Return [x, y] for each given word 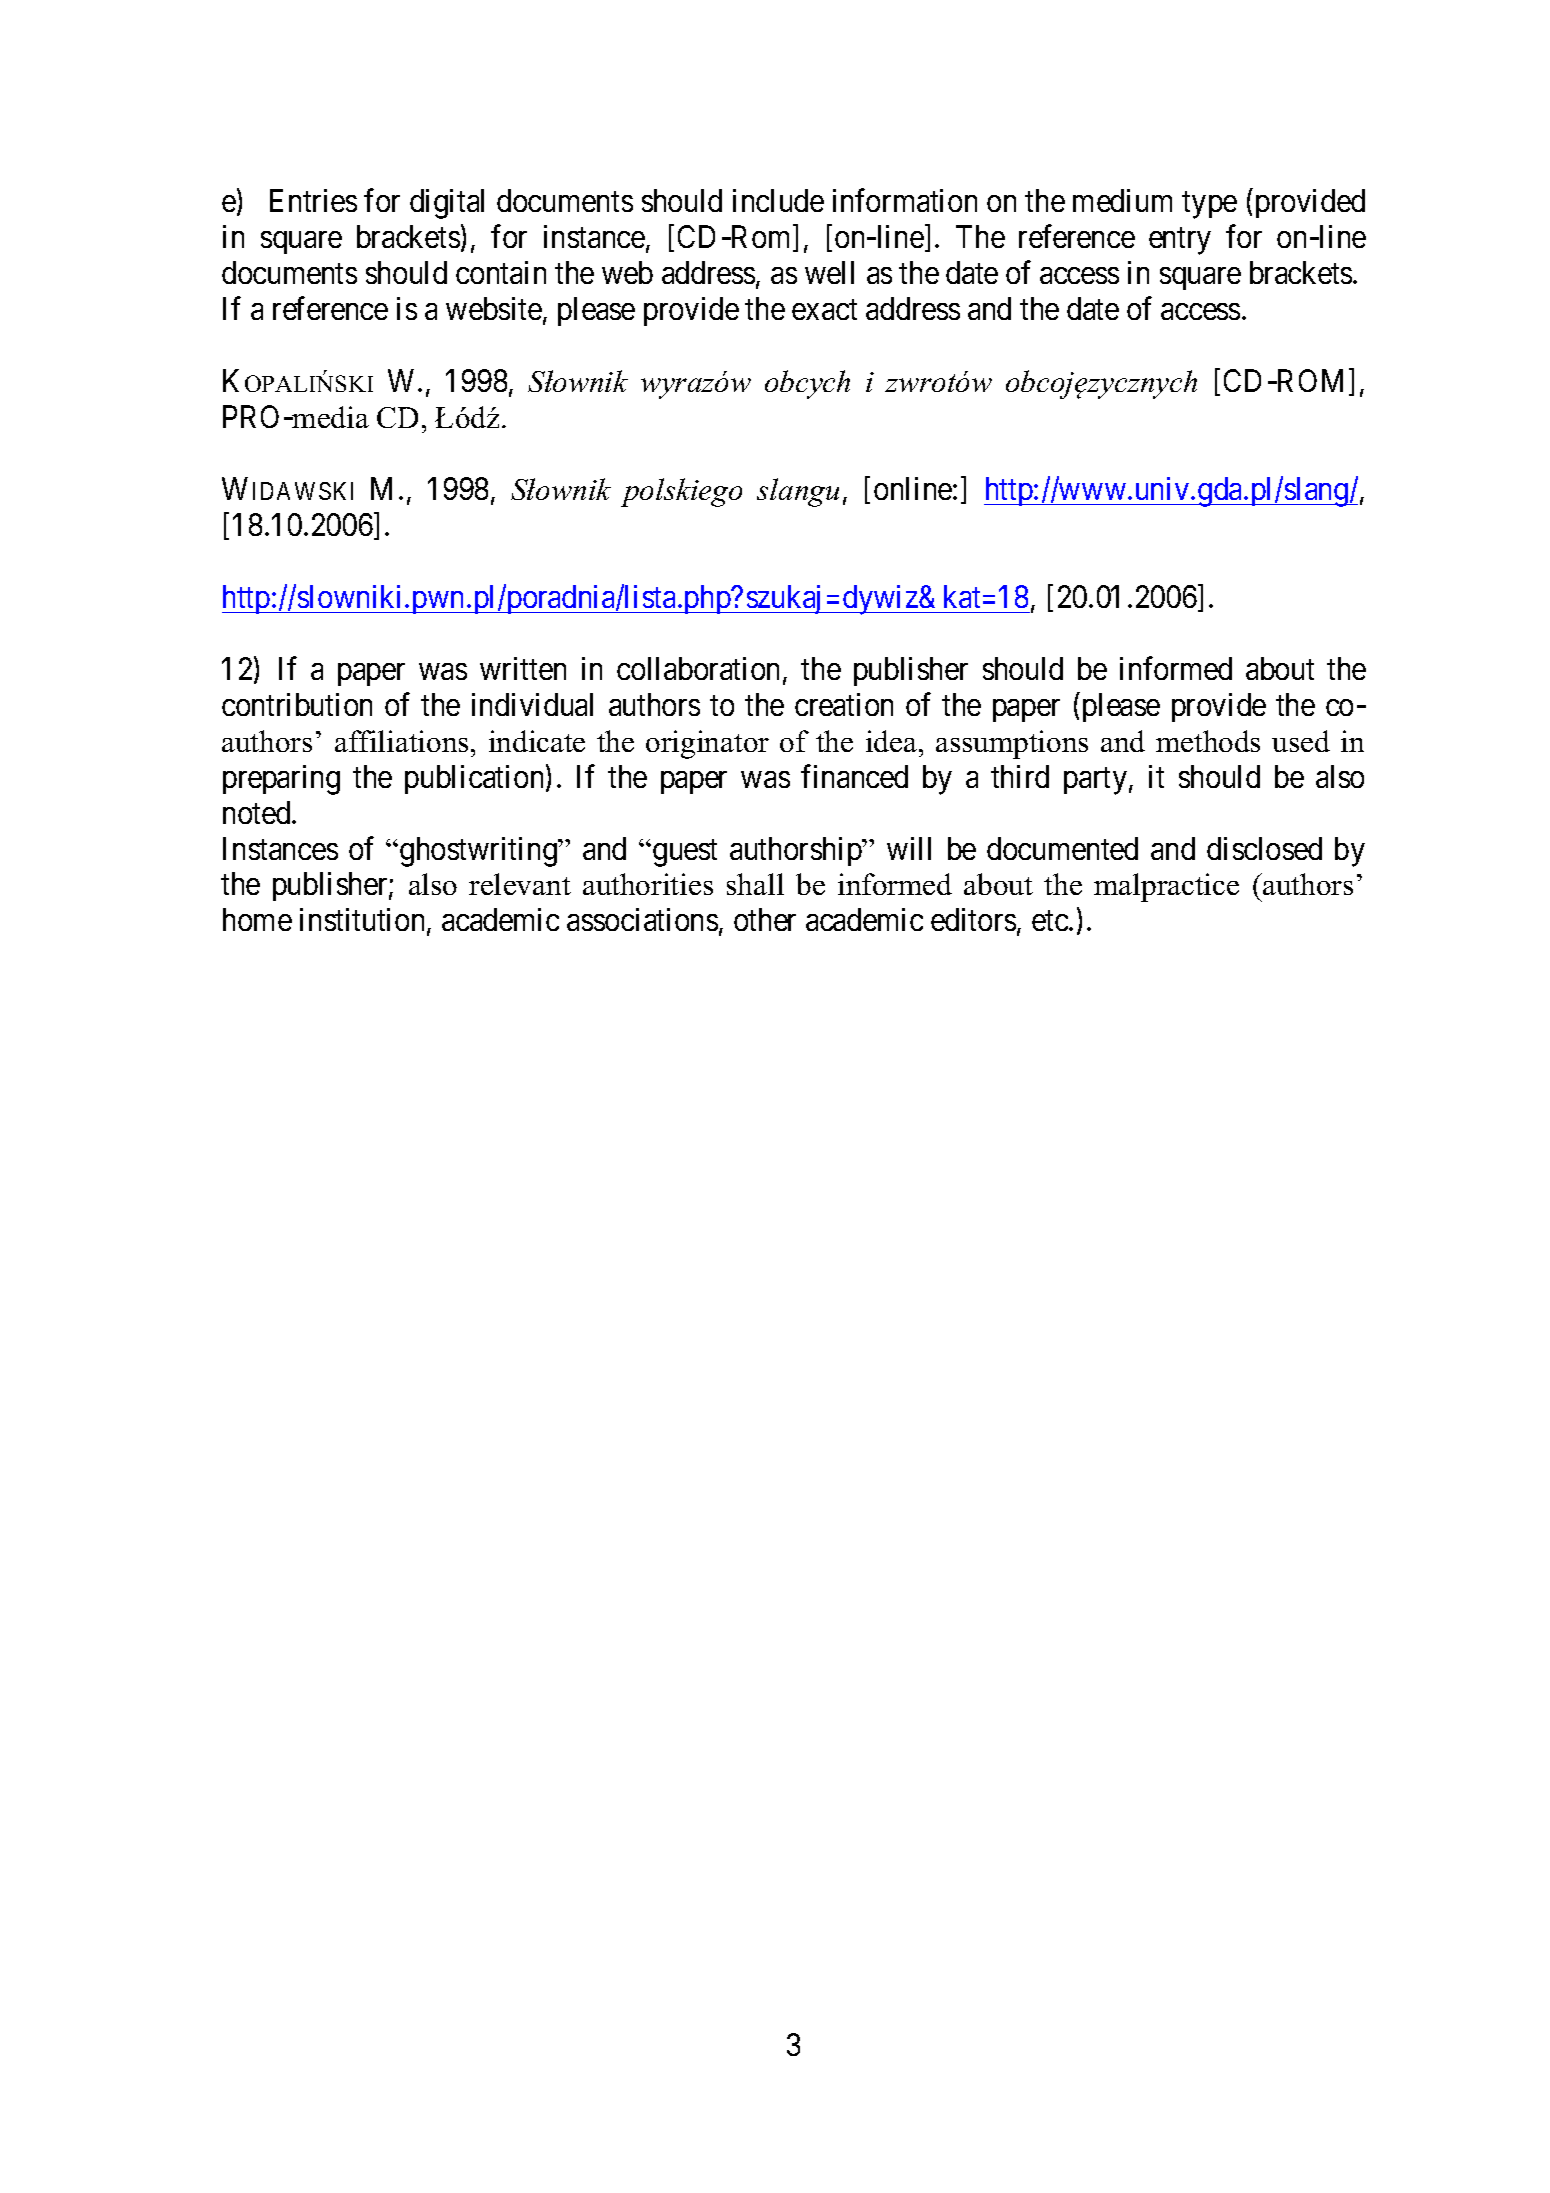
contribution [297, 704]
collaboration [698, 668]
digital [447, 204]
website [494, 308]
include [778, 200]
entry [1180, 241]
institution [364, 921]
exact [824, 310]
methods [1208, 741]
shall [755, 884]
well [829, 272]
